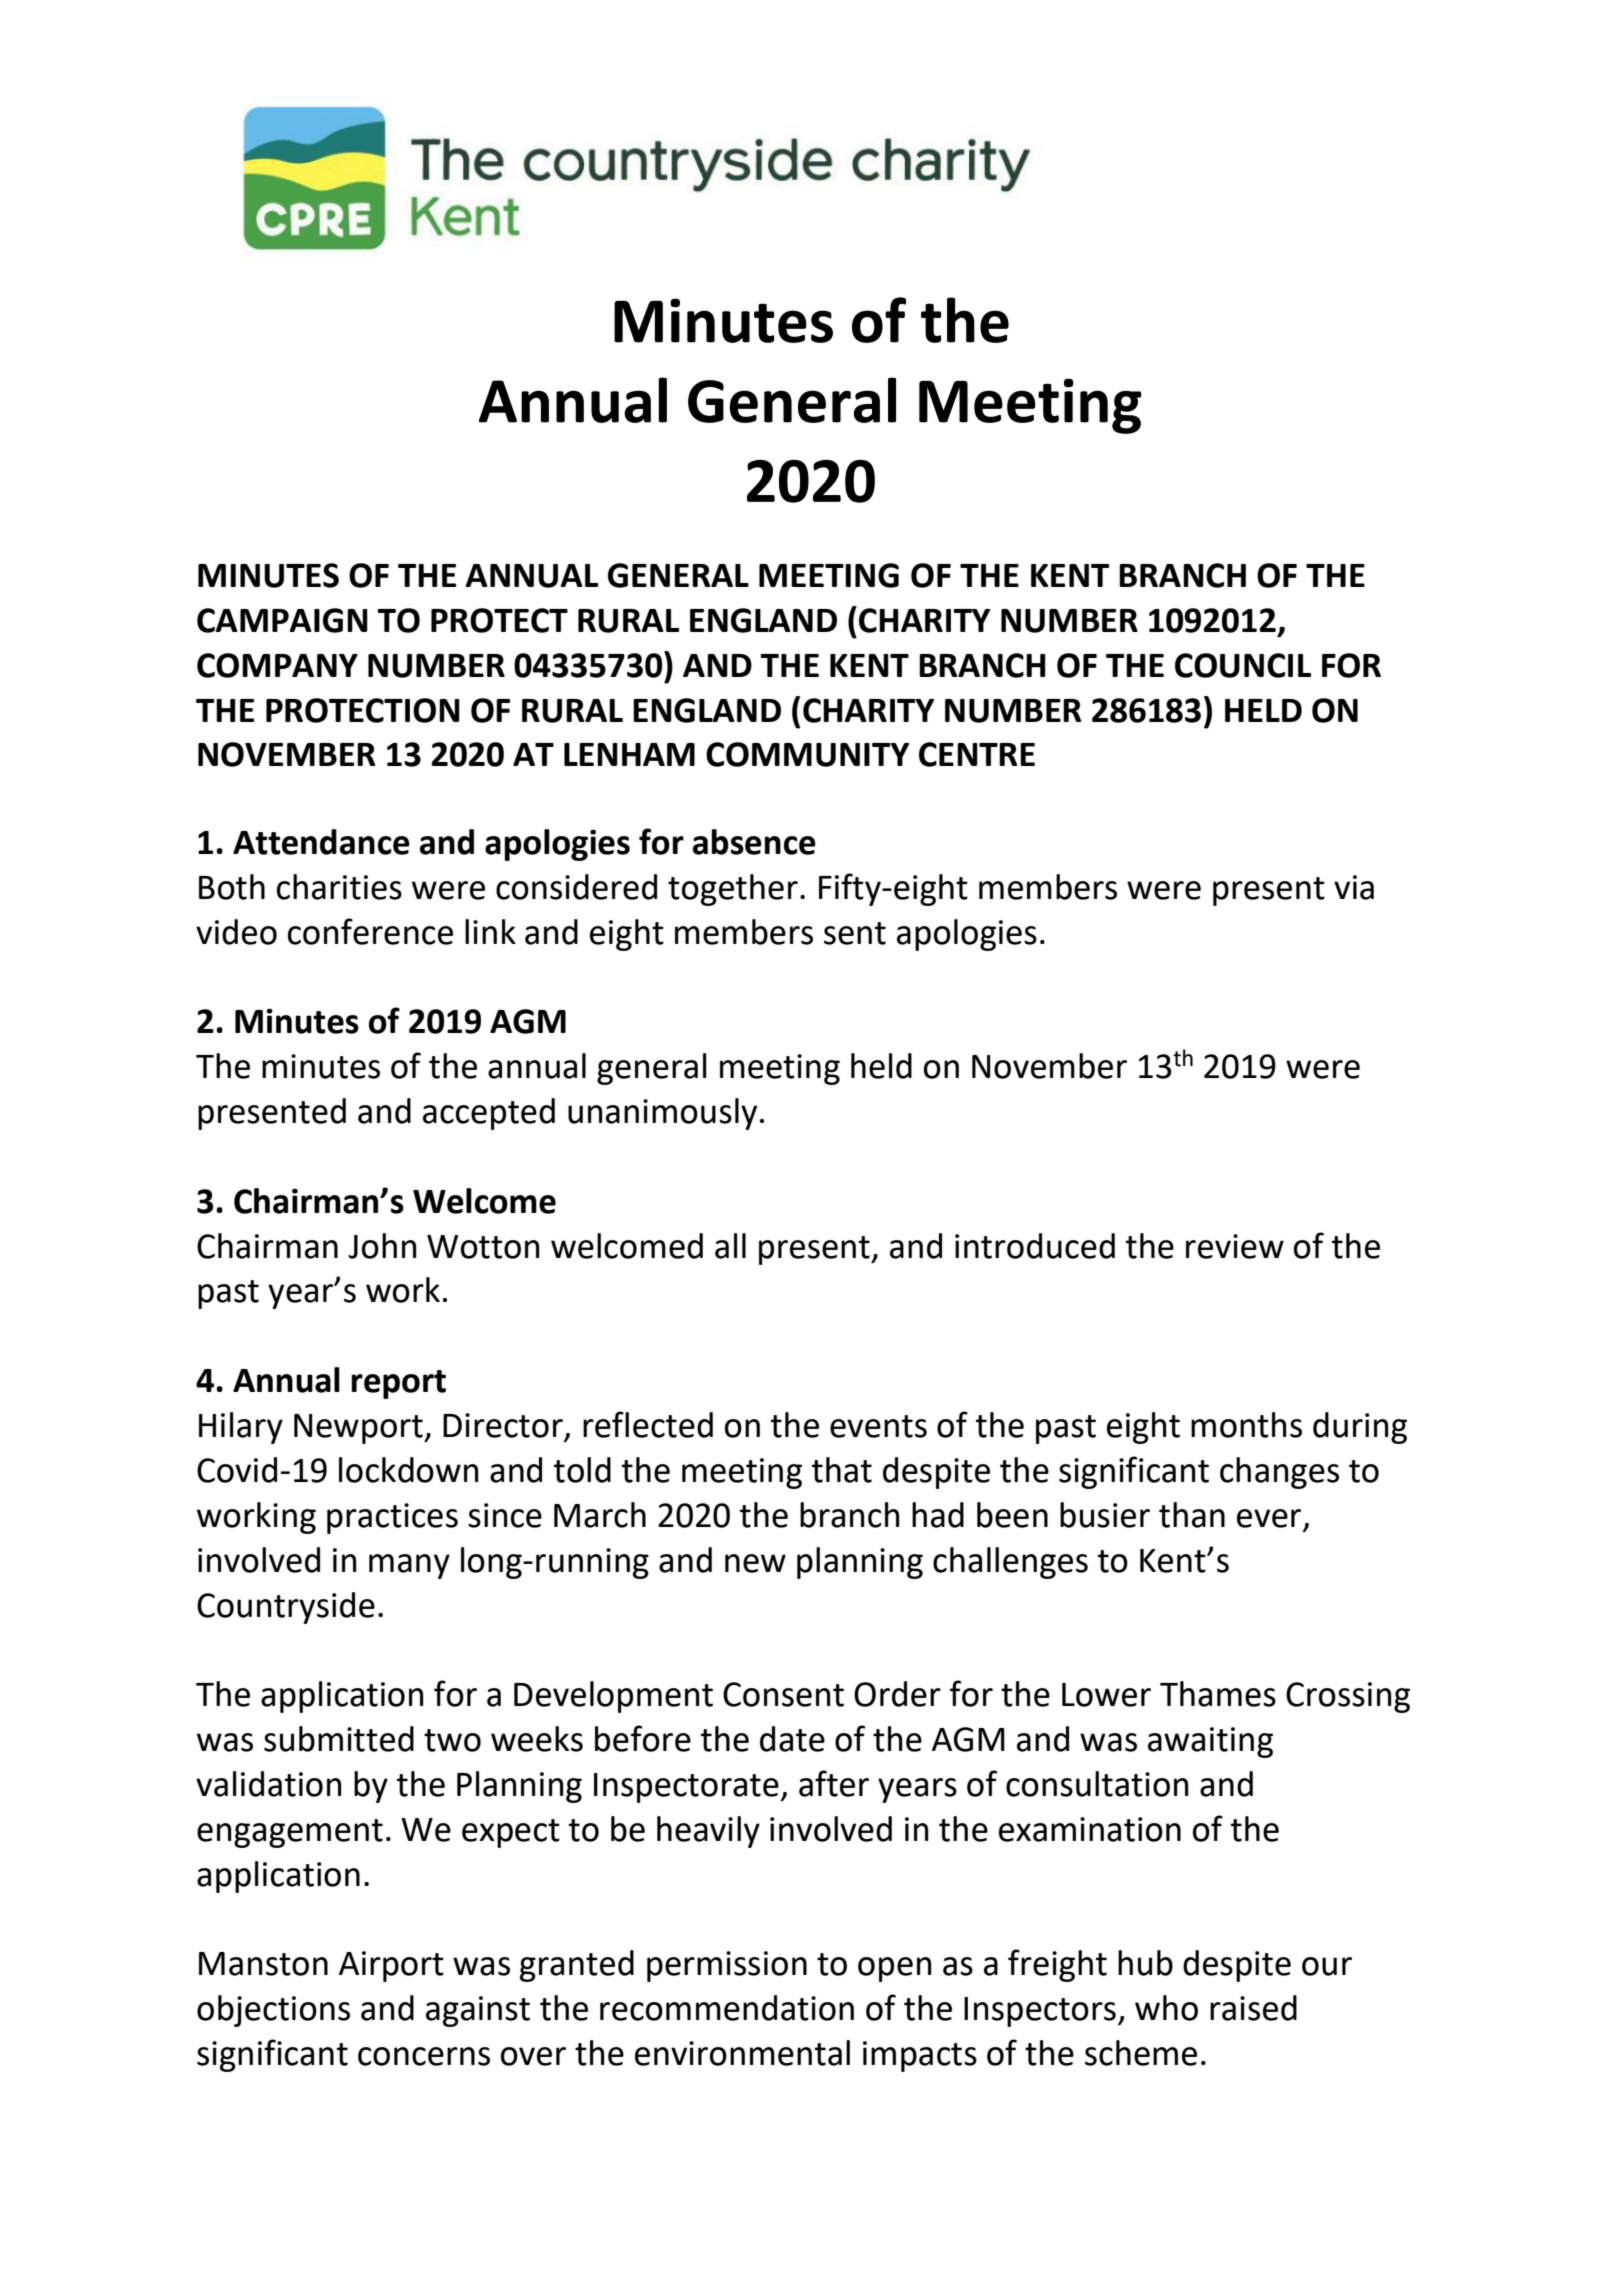 The height and width of the screenshot is (2292, 1621). I want to click on COUNCIL, so click(1243, 665).
